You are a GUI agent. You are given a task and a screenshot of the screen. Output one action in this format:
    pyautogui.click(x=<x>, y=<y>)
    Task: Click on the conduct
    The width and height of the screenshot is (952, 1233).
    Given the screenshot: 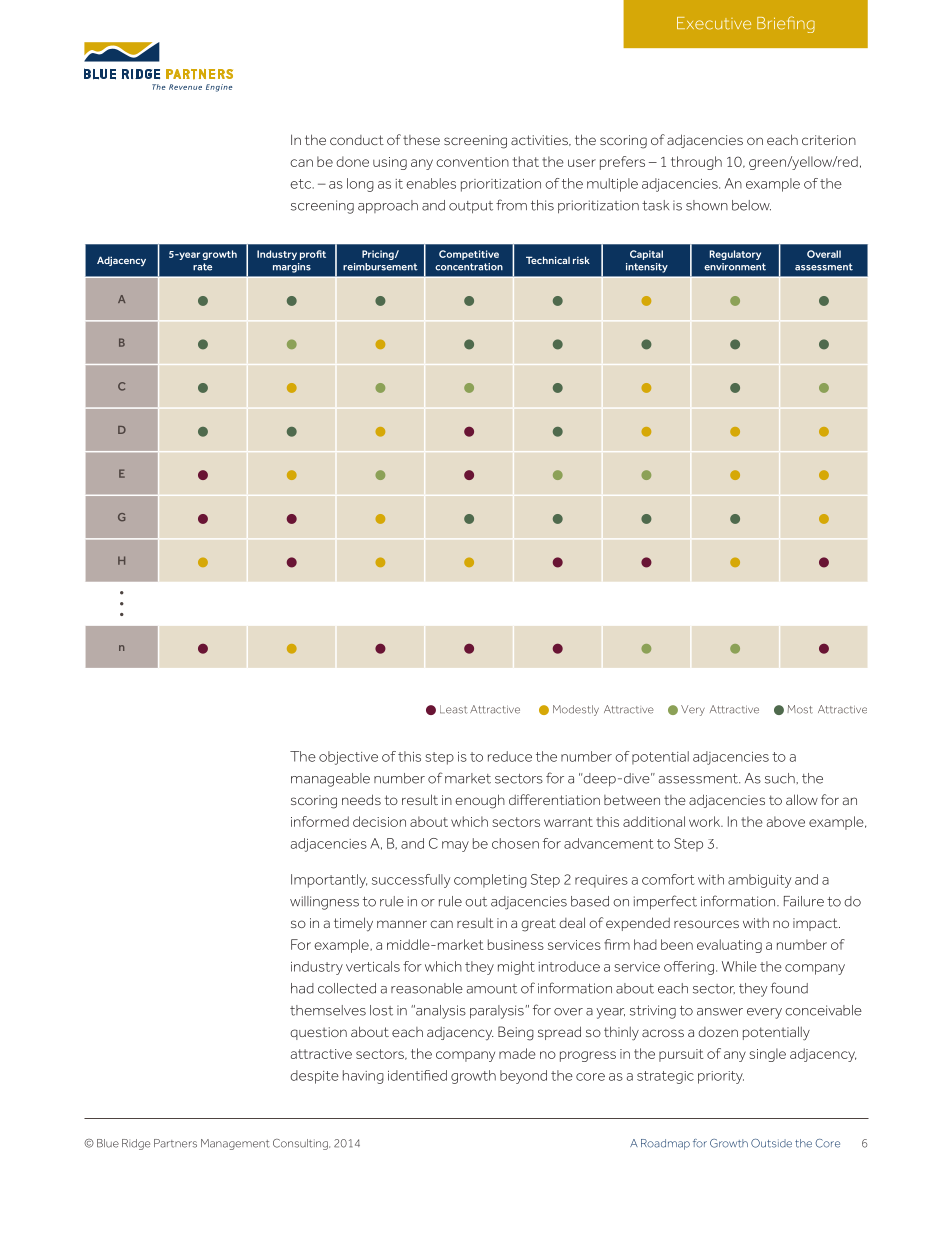 What is the action you would take?
    pyautogui.click(x=357, y=140)
